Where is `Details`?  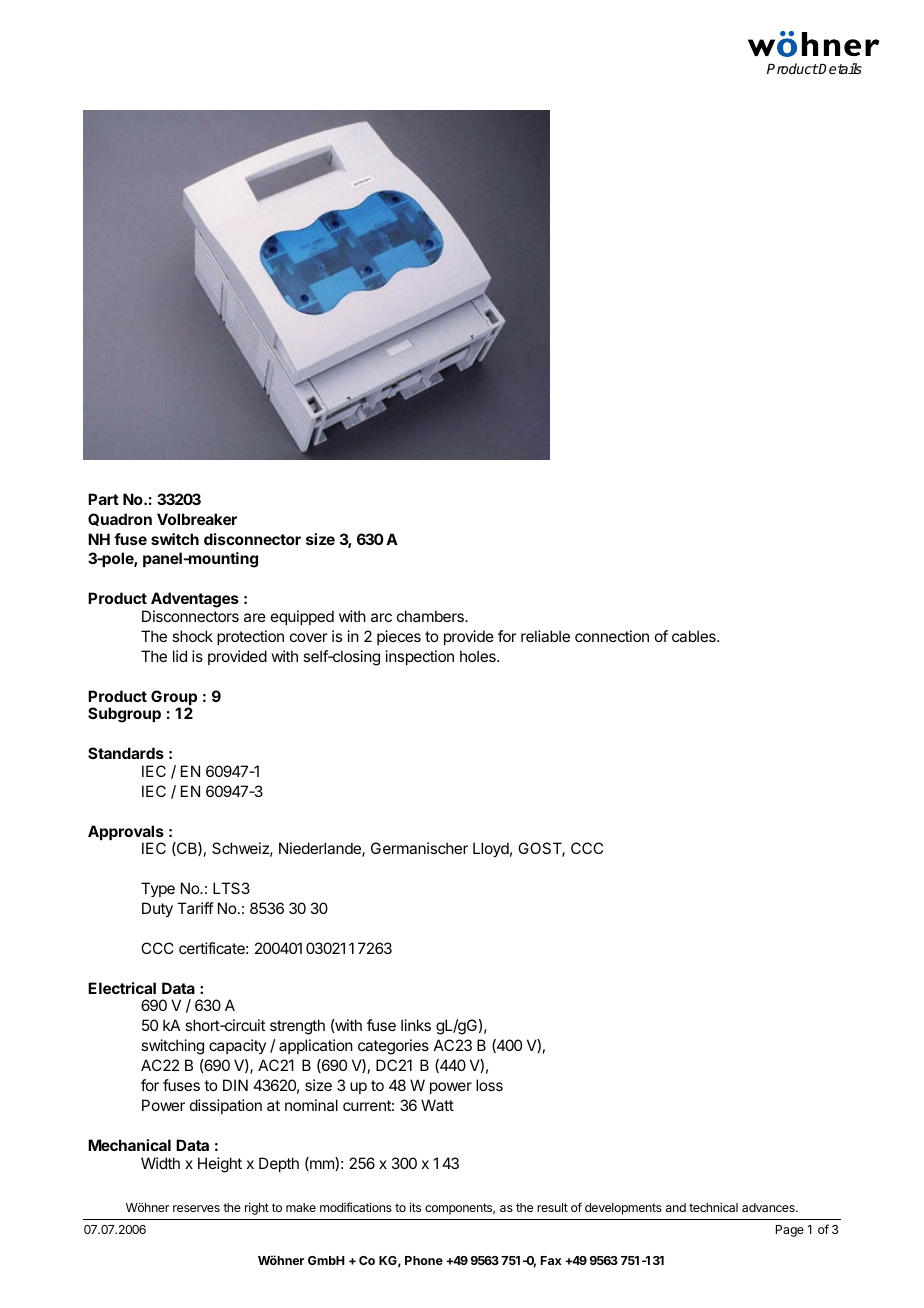 Details is located at coordinates (839, 68).
